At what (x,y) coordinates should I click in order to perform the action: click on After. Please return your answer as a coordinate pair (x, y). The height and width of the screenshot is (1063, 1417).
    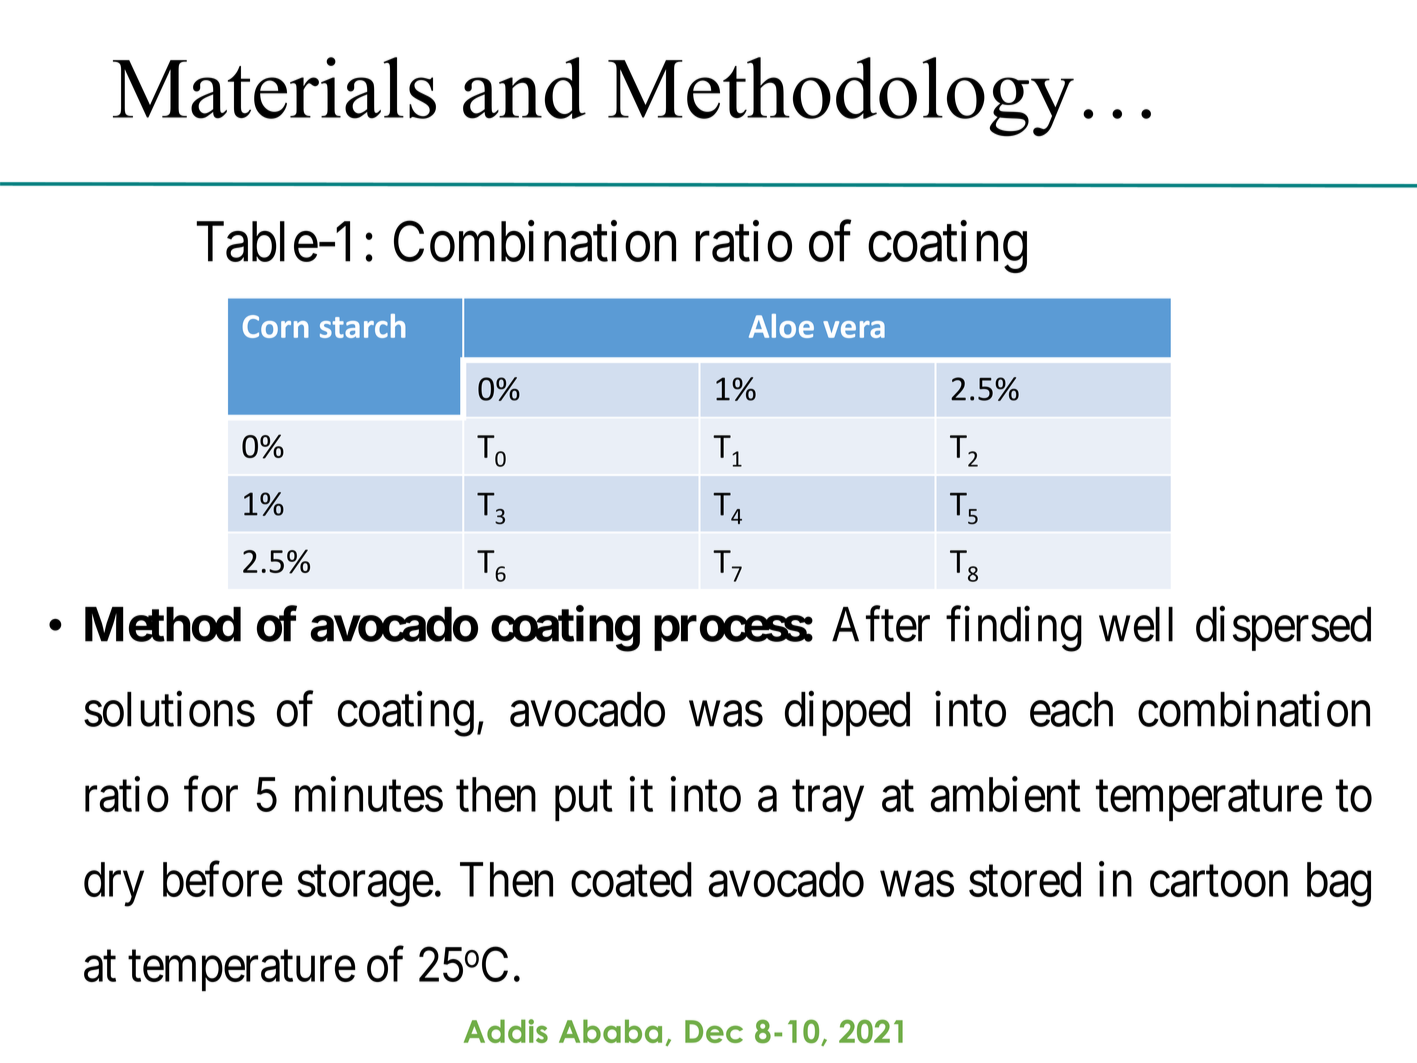
    Looking at the image, I should click on (881, 624).
